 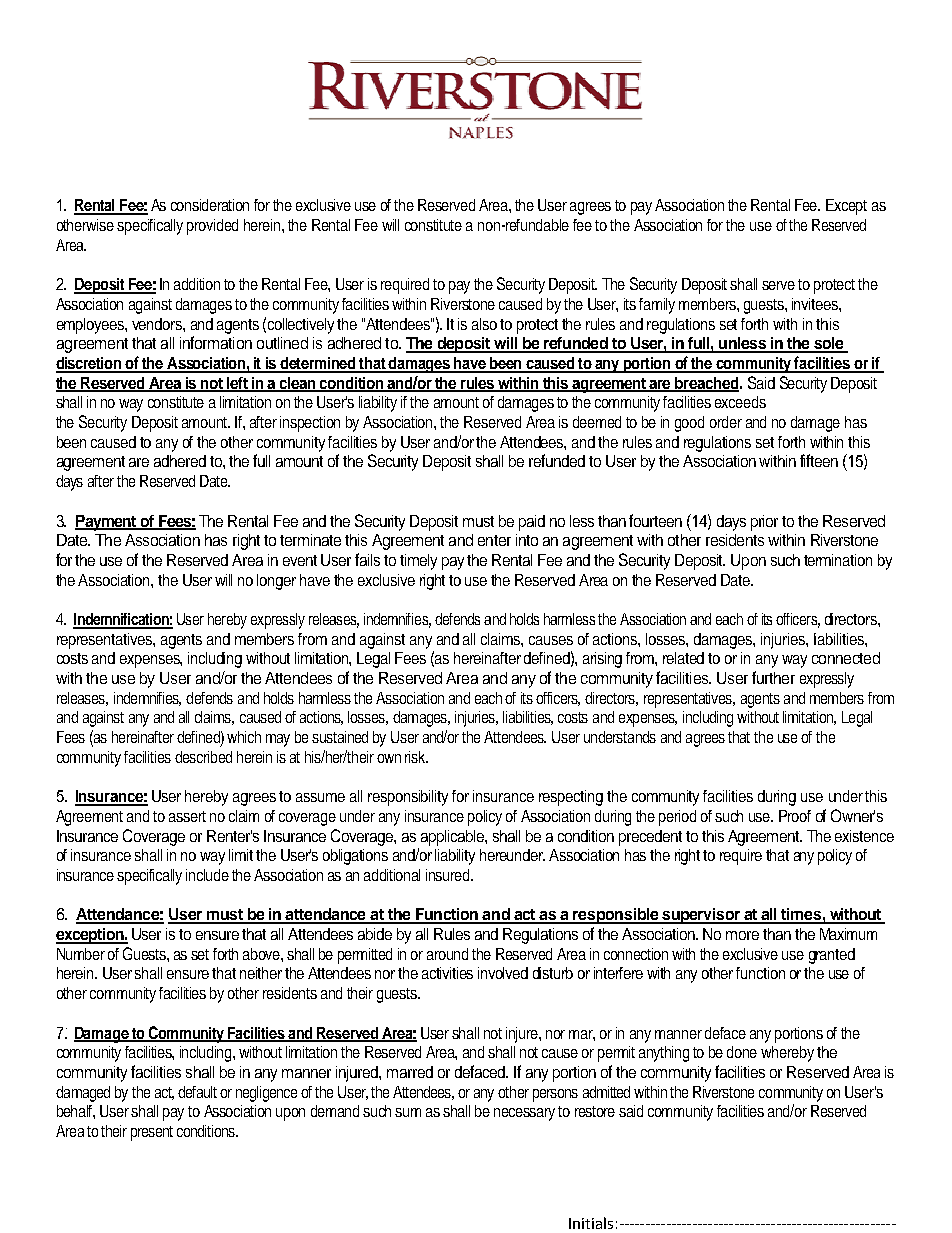 What do you see at coordinates (212, 227) in the screenshot?
I see `provided` at bounding box center [212, 227].
